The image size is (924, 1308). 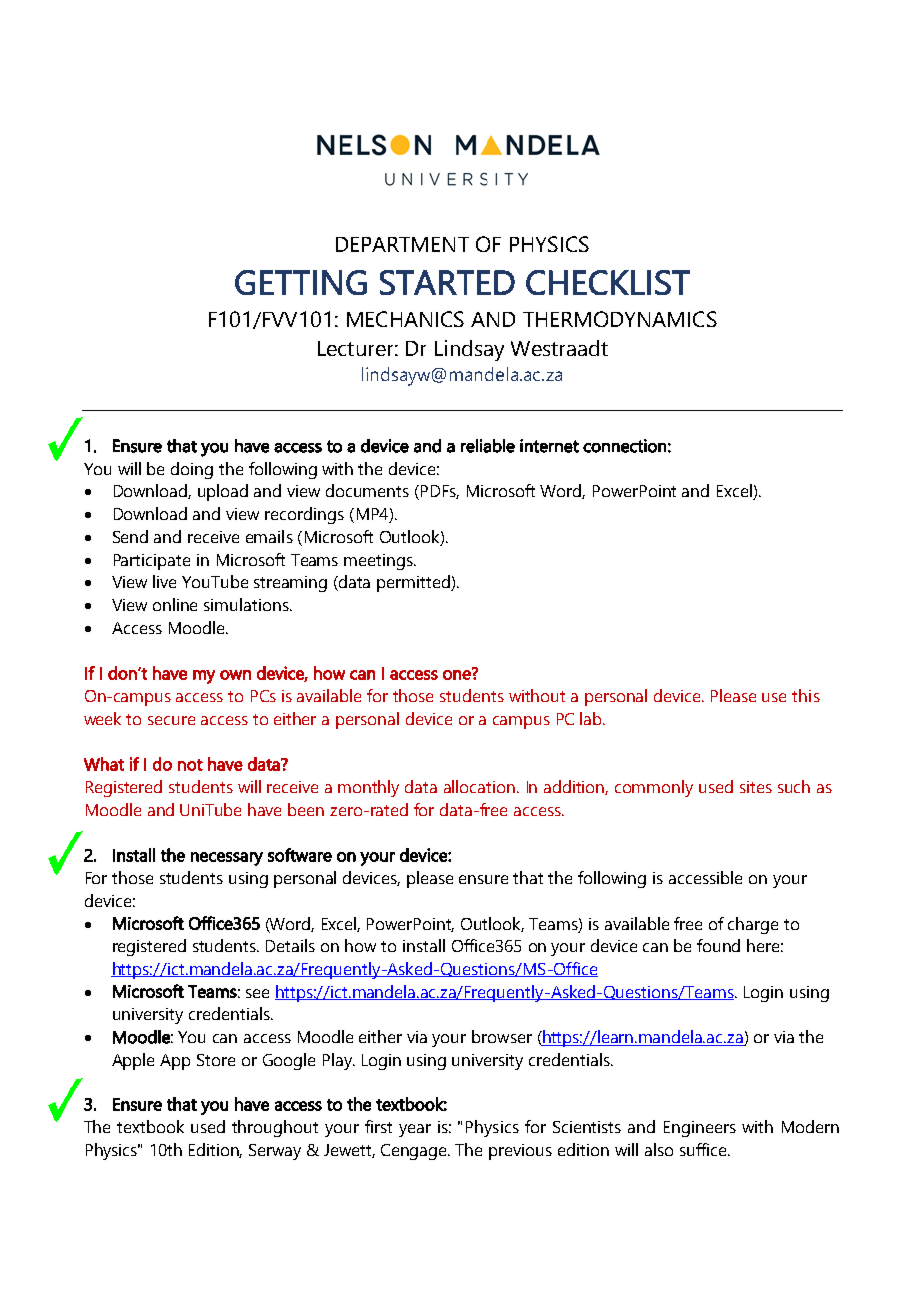 What do you see at coordinates (447, 282) in the screenshot?
I see `STARTED` at bounding box center [447, 282].
